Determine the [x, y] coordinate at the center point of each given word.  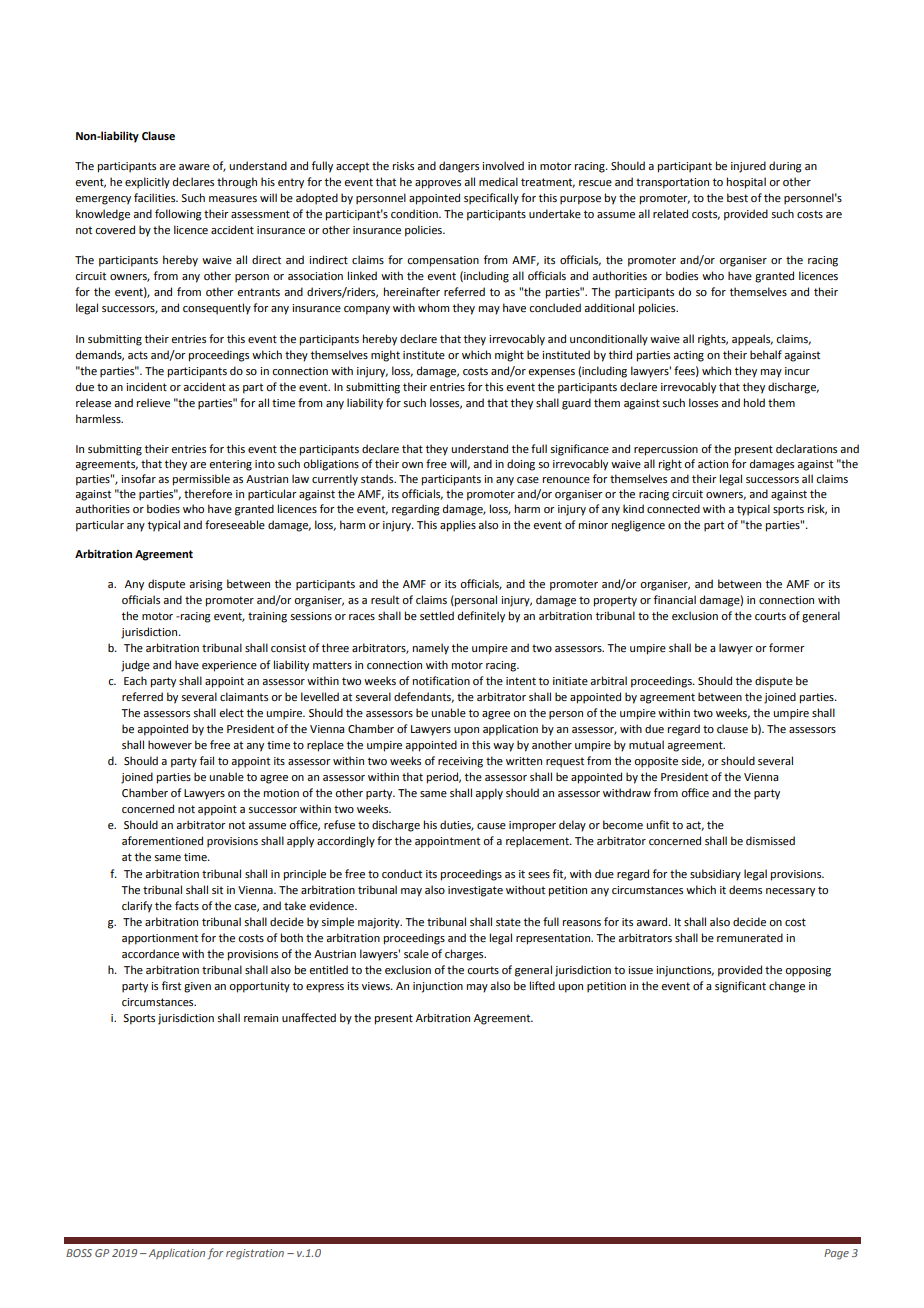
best [737, 197]
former [787, 647]
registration [255, 1254]
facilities [156, 197]
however [170, 744]
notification [441, 680]
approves [438, 184]
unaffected [309, 1017]
